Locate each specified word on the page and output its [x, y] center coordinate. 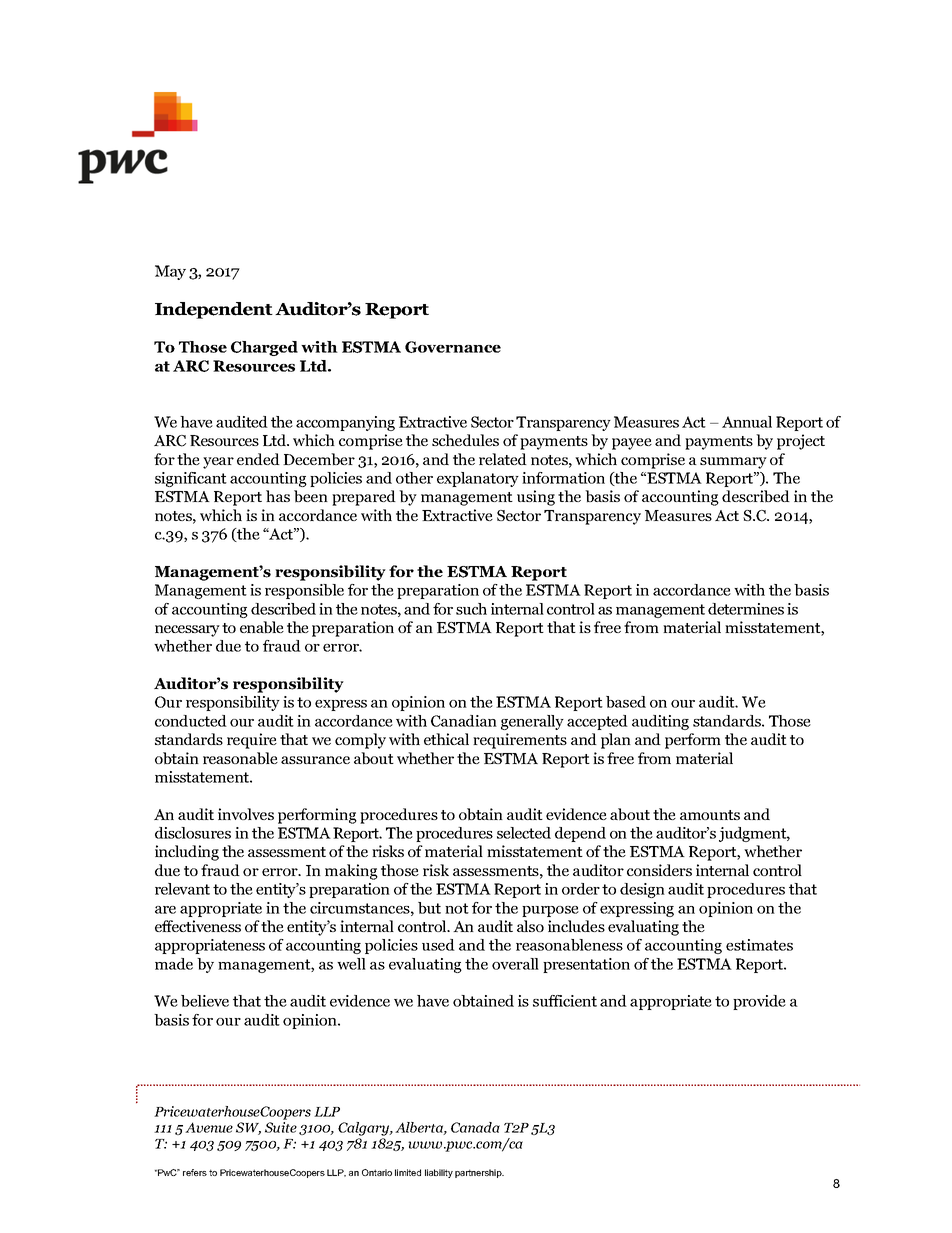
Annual [747, 422]
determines [746, 609]
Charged [264, 348]
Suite [281, 1127]
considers [659, 870]
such [471, 609]
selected [524, 833]
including [187, 853]
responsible [304, 591]
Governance [453, 347]
